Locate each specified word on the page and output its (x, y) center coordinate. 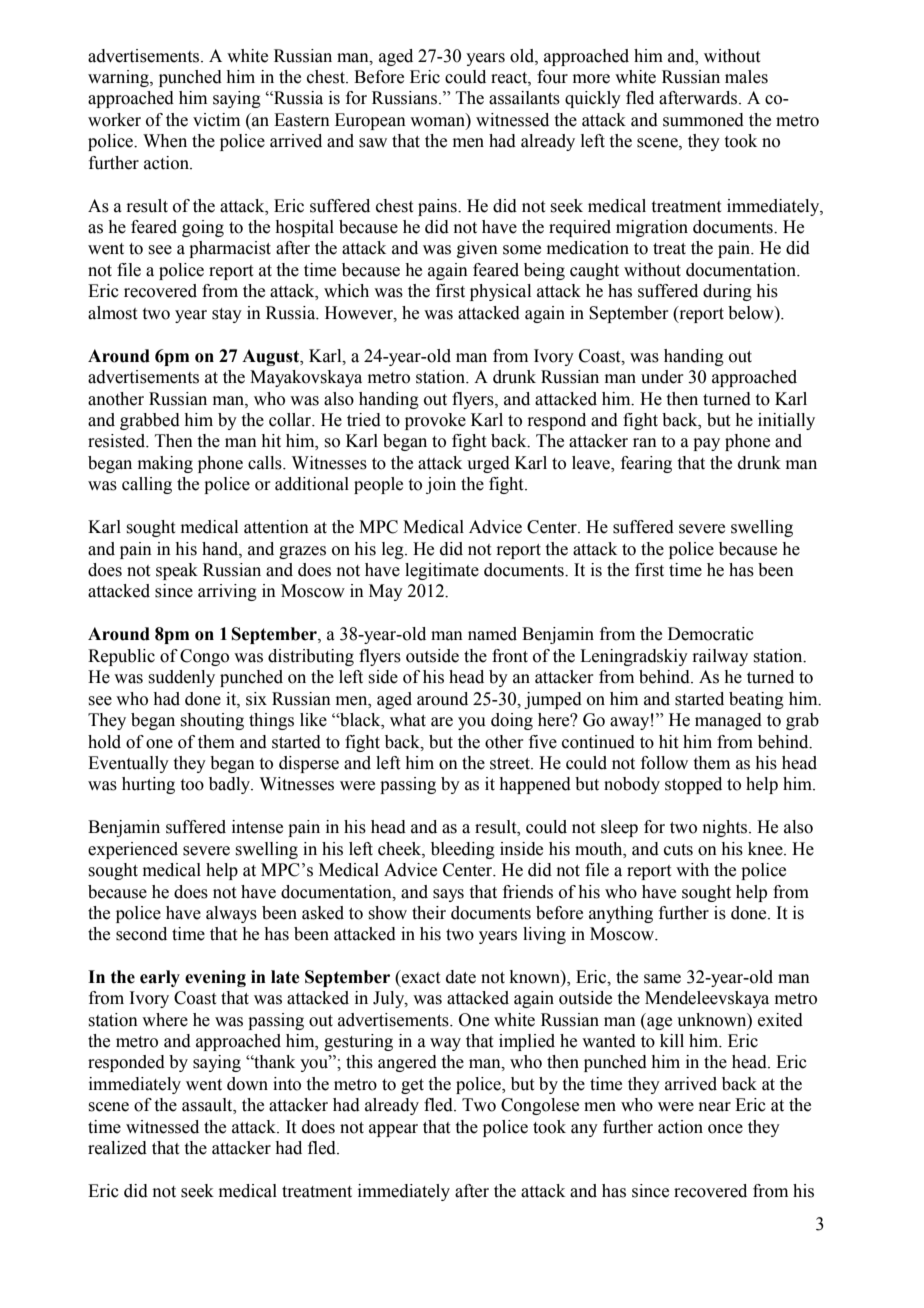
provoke (435, 421)
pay (706, 444)
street (511, 764)
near (715, 1107)
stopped (693, 785)
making (165, 464)
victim (216, 120)
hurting (148, 785)
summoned (703, 120)
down (247, 1084)
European (370, 121)
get (412, 1086)
